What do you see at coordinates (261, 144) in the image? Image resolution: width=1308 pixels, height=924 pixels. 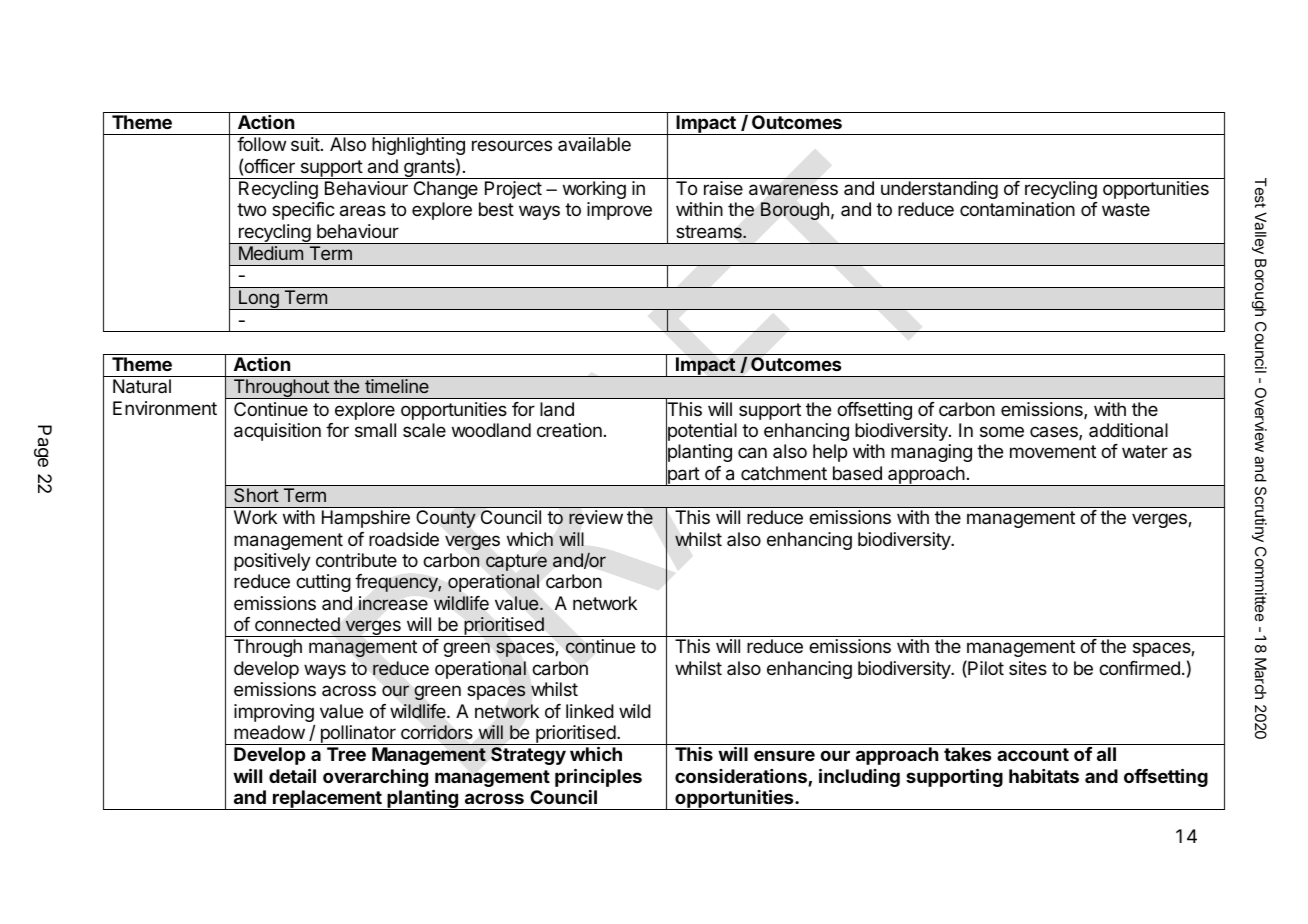 I see `follow` at bounding box center [261, 144].
